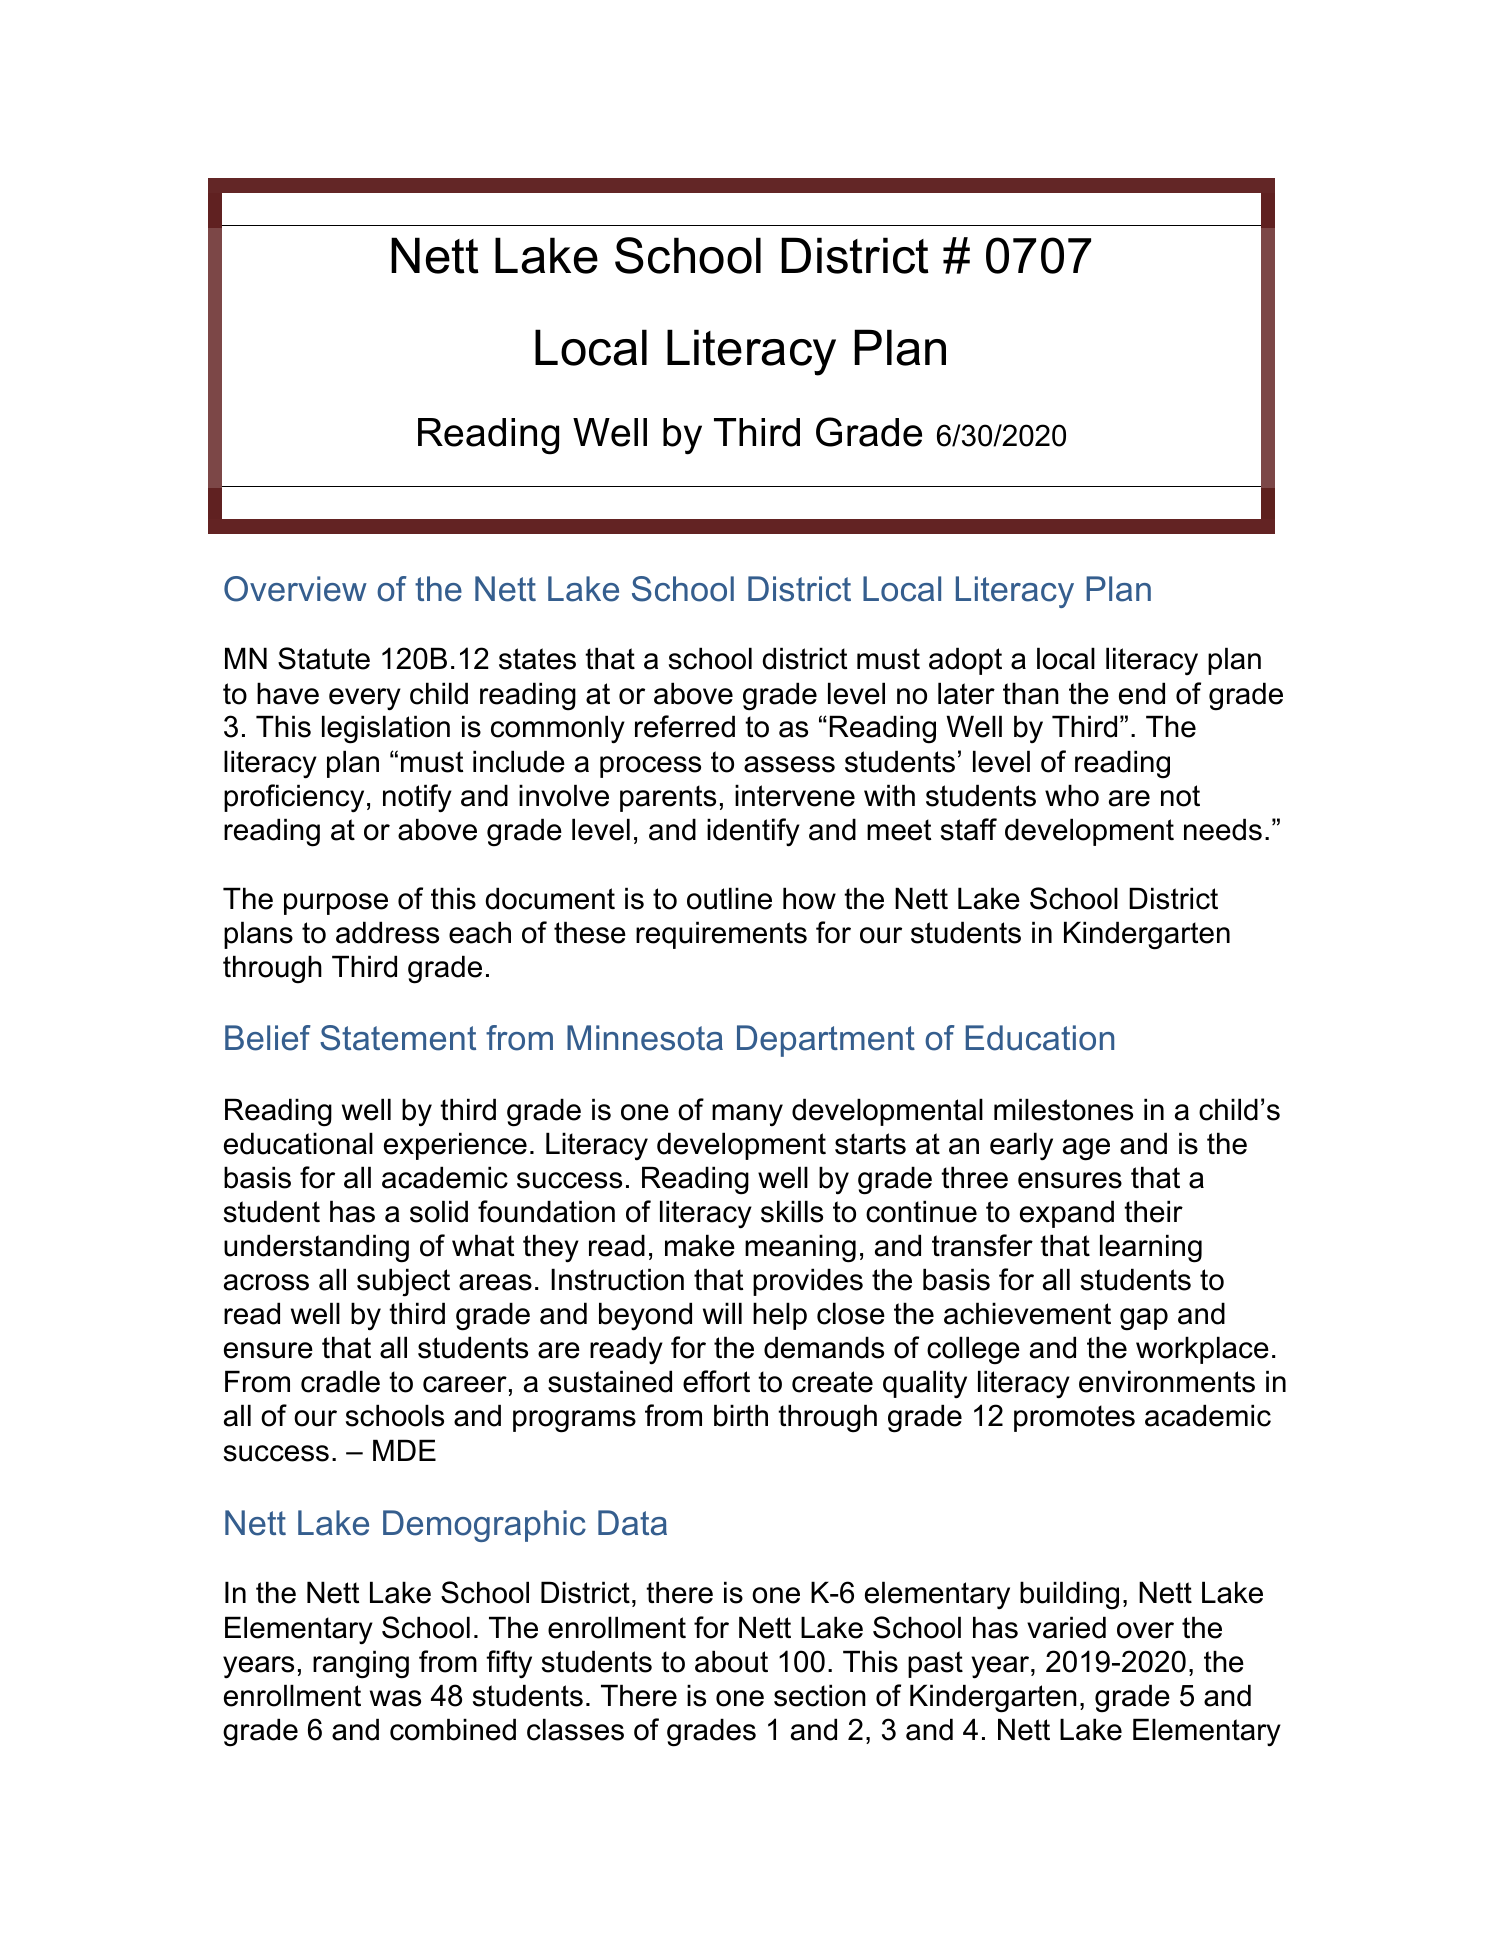  Describe the element at coordinates (1067, 1214) in the document. I see `expand` at that location.
